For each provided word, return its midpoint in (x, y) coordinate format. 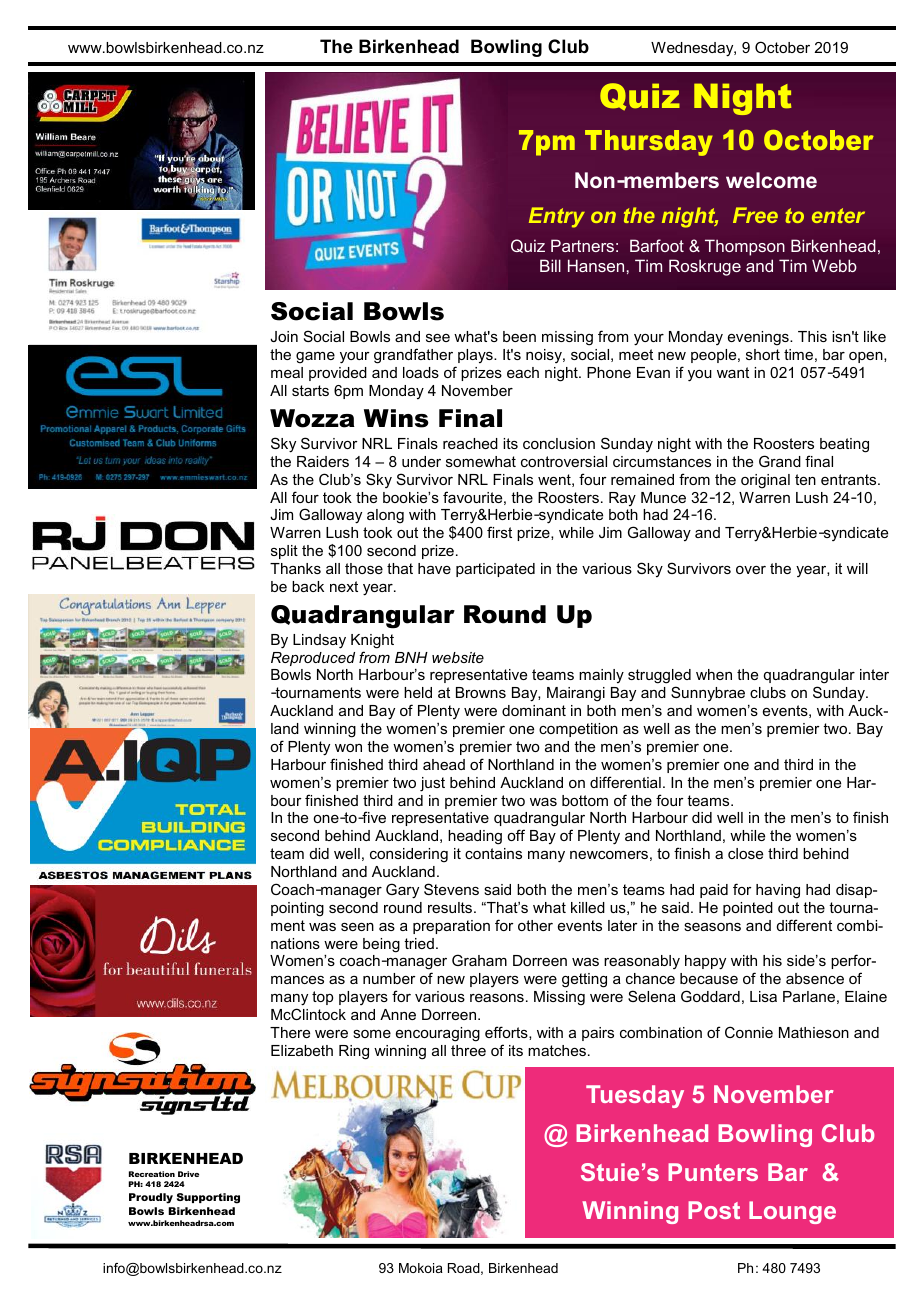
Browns (481, 692)
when (714, 674)
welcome (771, 180)
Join (284, 336)
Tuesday (635, 1096)
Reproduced (313, 659)
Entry (557, 217)
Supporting (208, 1198)
